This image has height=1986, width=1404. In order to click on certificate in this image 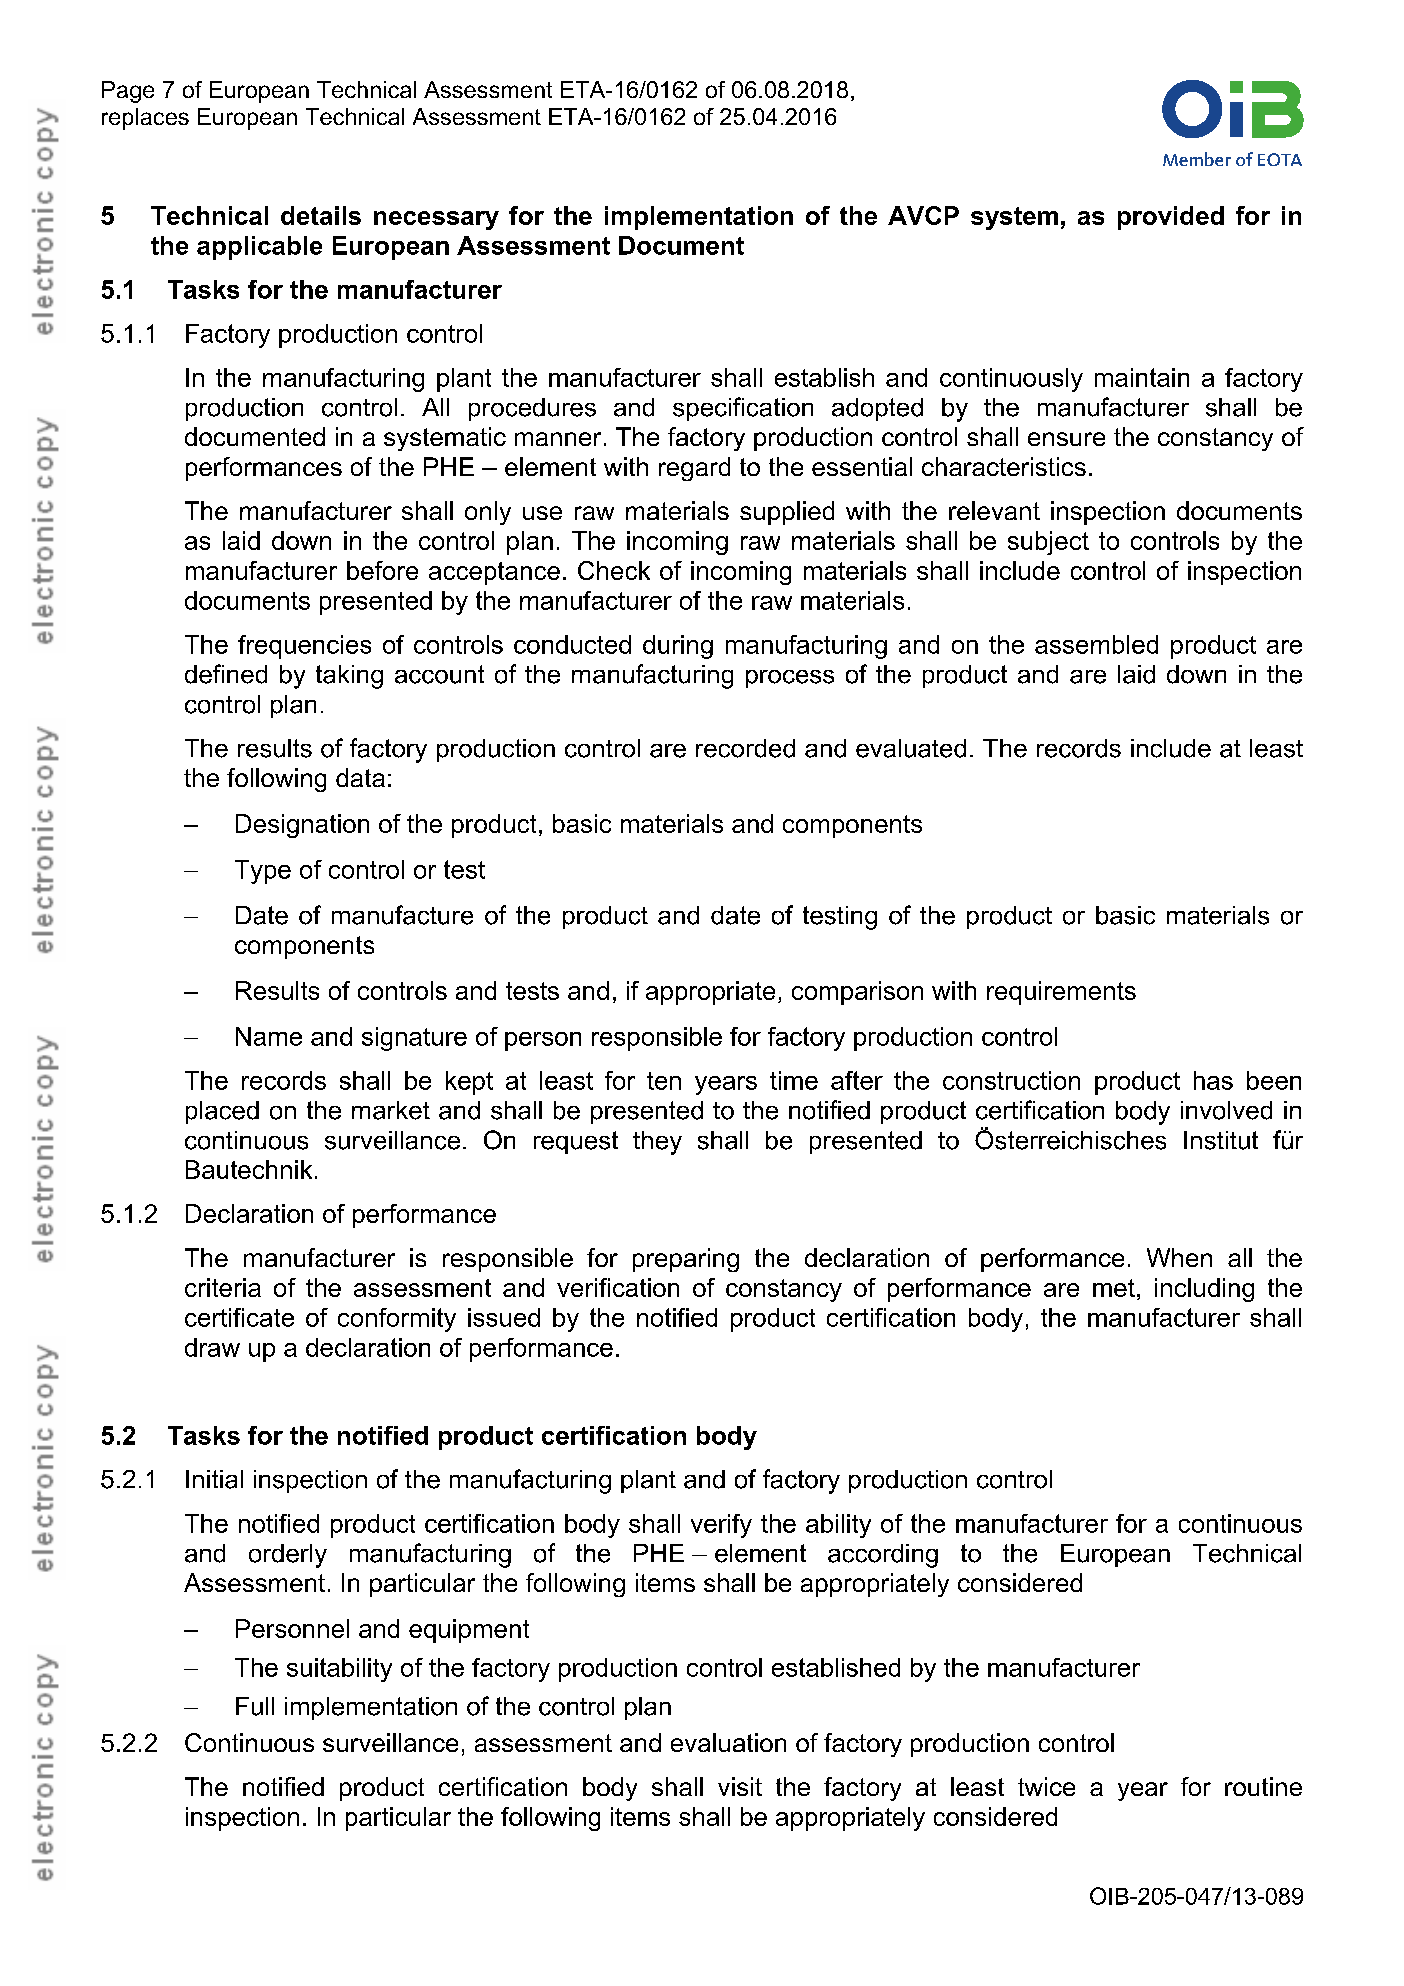, I will do `click(239, 1317)`.
